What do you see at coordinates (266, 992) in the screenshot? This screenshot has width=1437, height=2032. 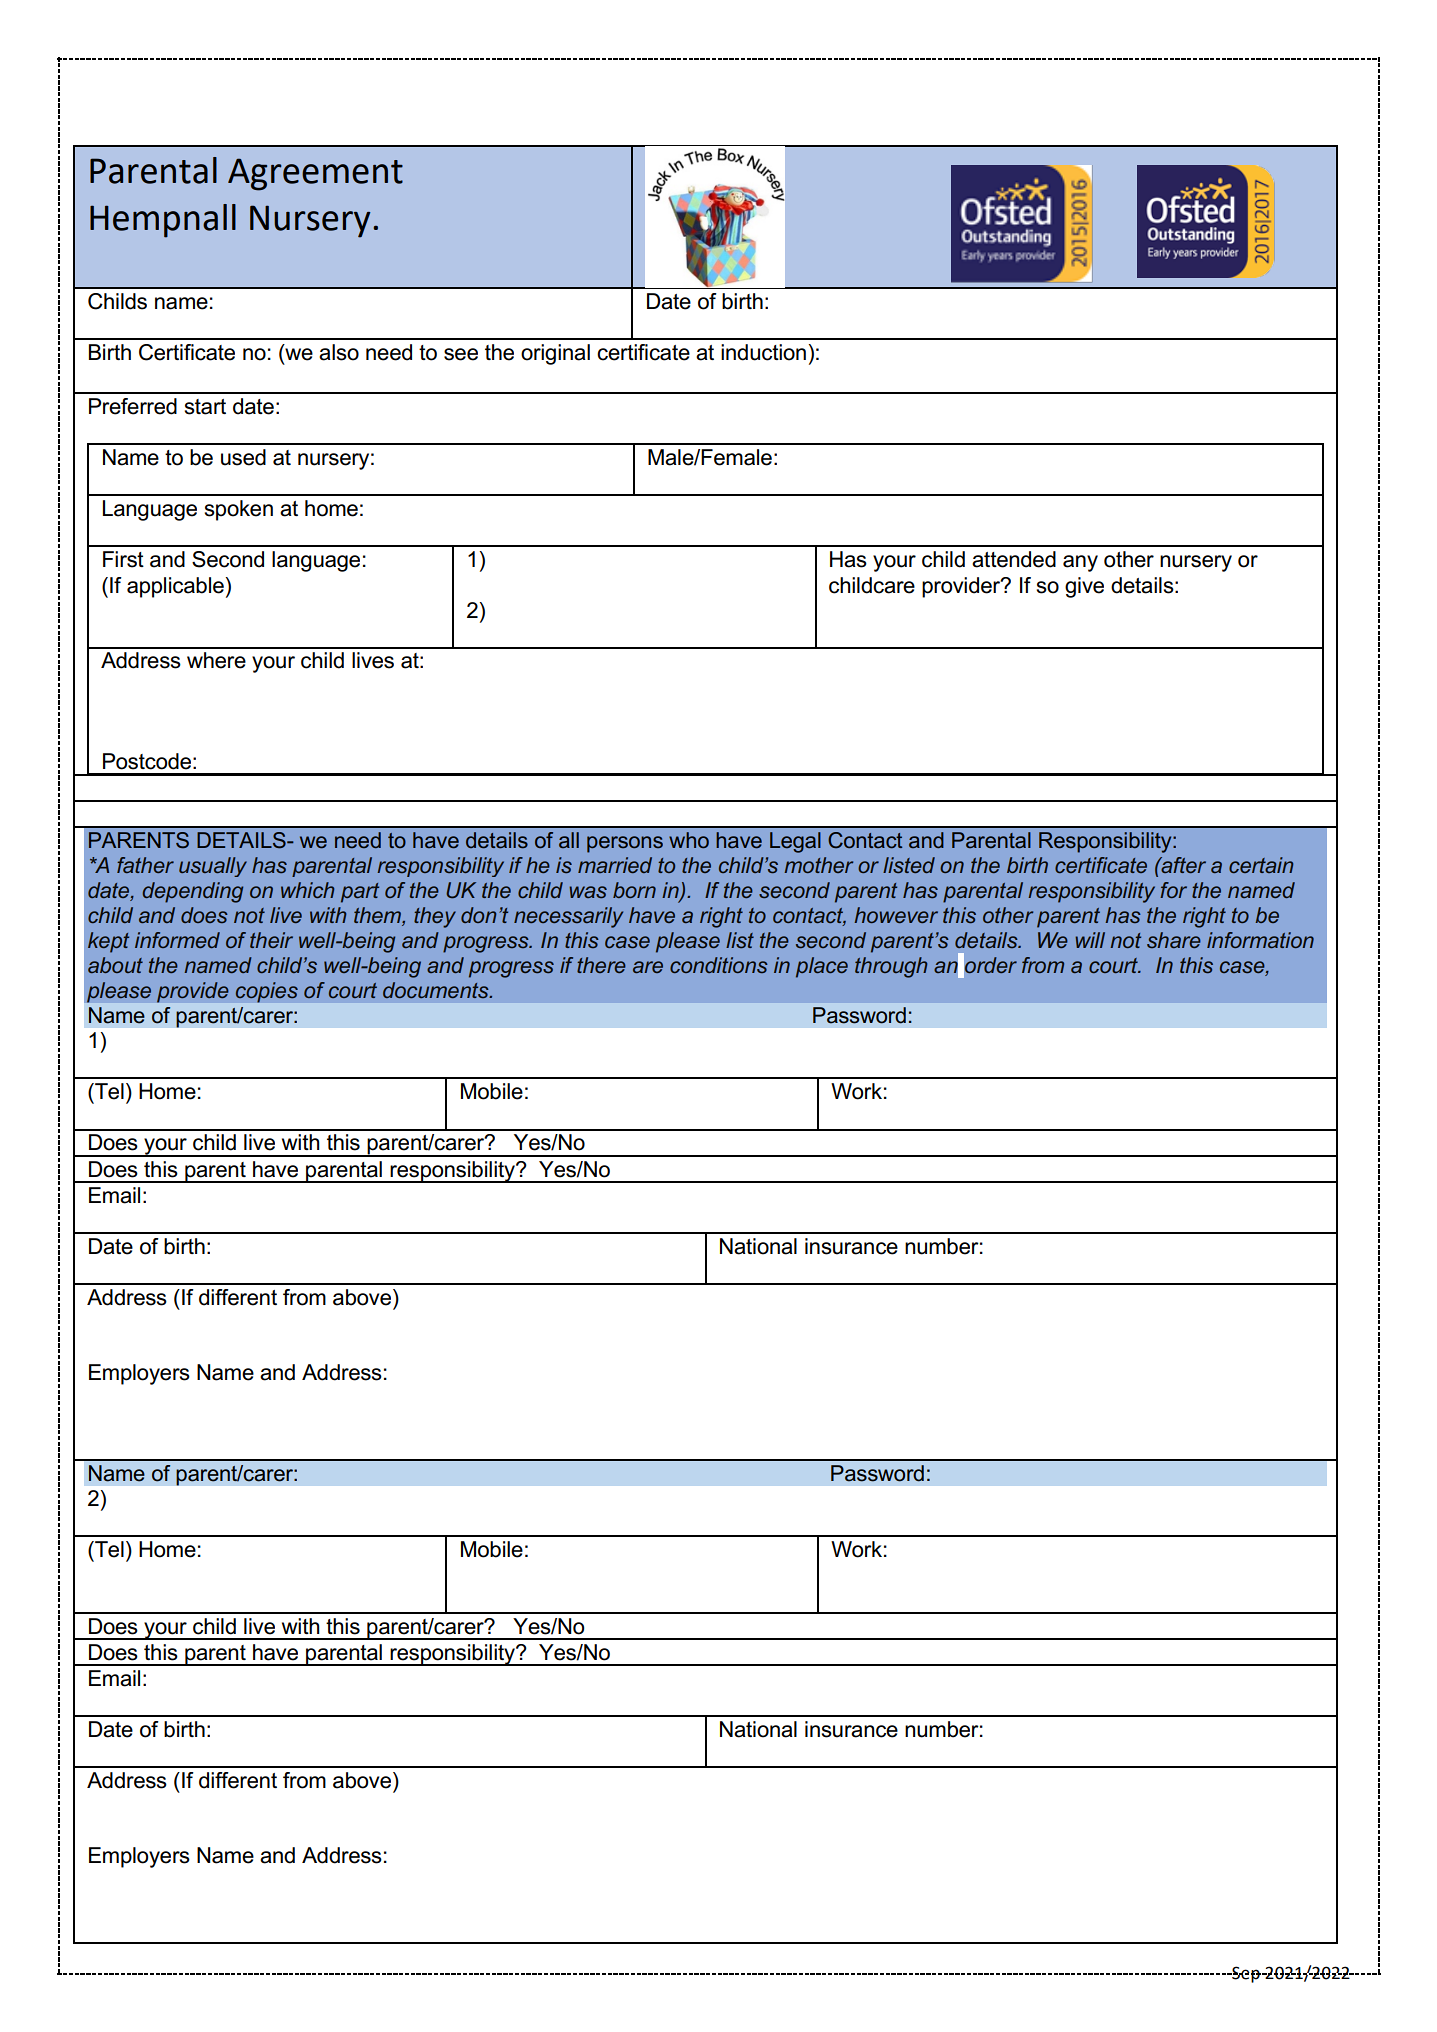 I see `copies` at bounding box center [266, 992].
